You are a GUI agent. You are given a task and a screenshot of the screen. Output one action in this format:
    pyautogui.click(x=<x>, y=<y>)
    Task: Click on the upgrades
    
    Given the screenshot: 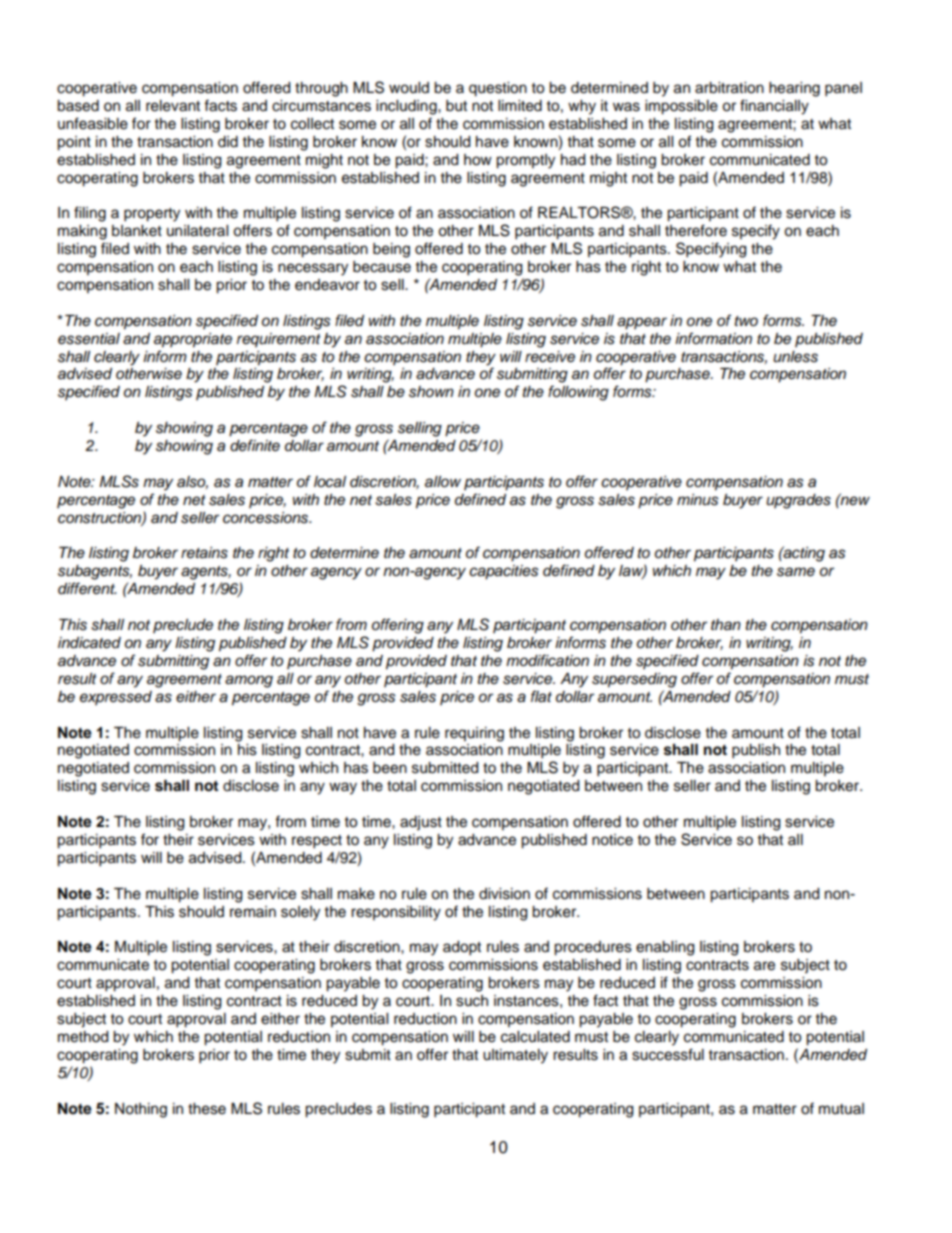 What is the action you would take?
    pyautogui.click(x=798, y=501)
